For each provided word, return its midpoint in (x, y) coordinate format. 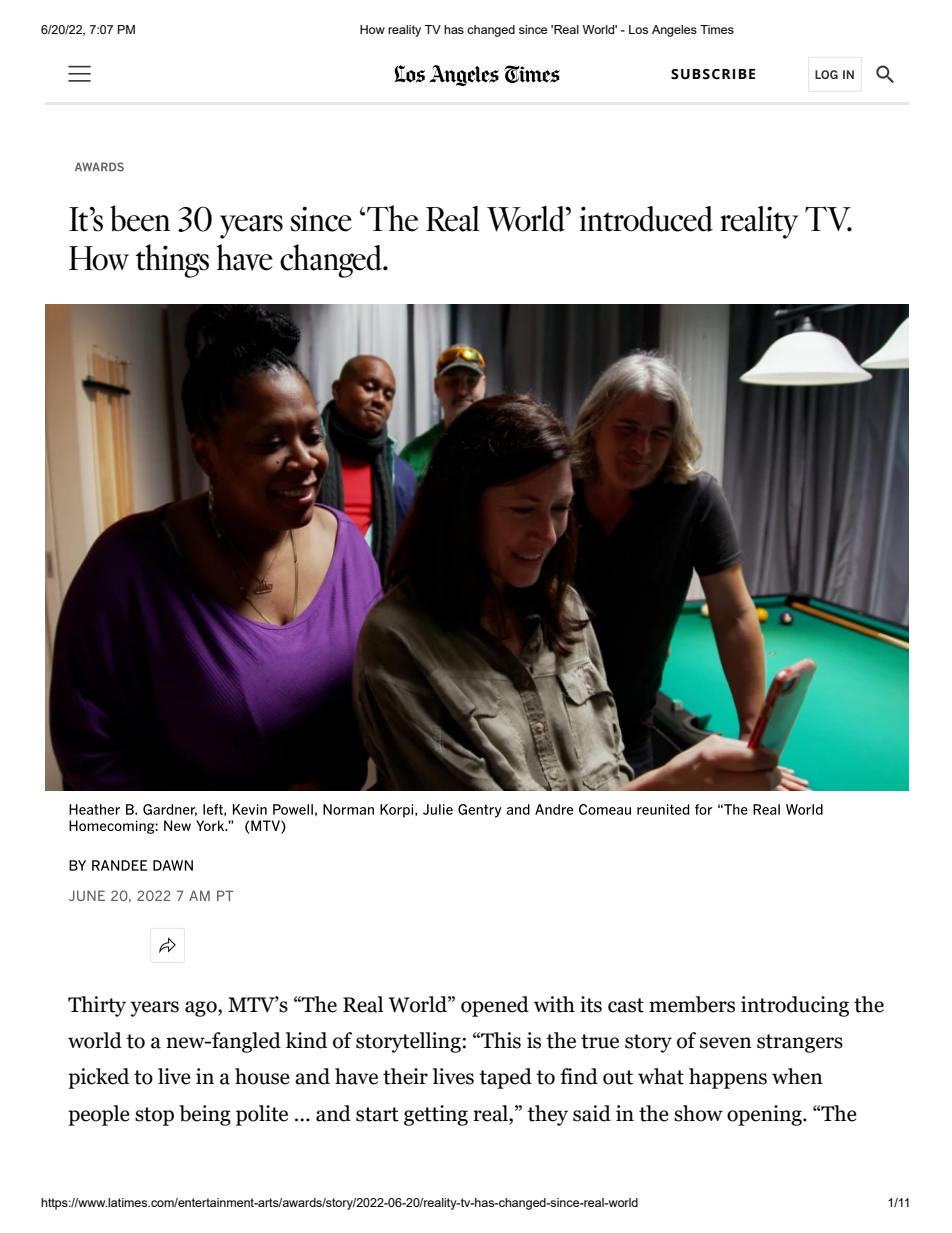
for (704, 809)
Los (638, 29)
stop (154, 1116)
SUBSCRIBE (713, 74)
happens (728, 1078)
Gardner (170, 810)
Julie (438, 809)
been (140, 218)
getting (436, 1115)
